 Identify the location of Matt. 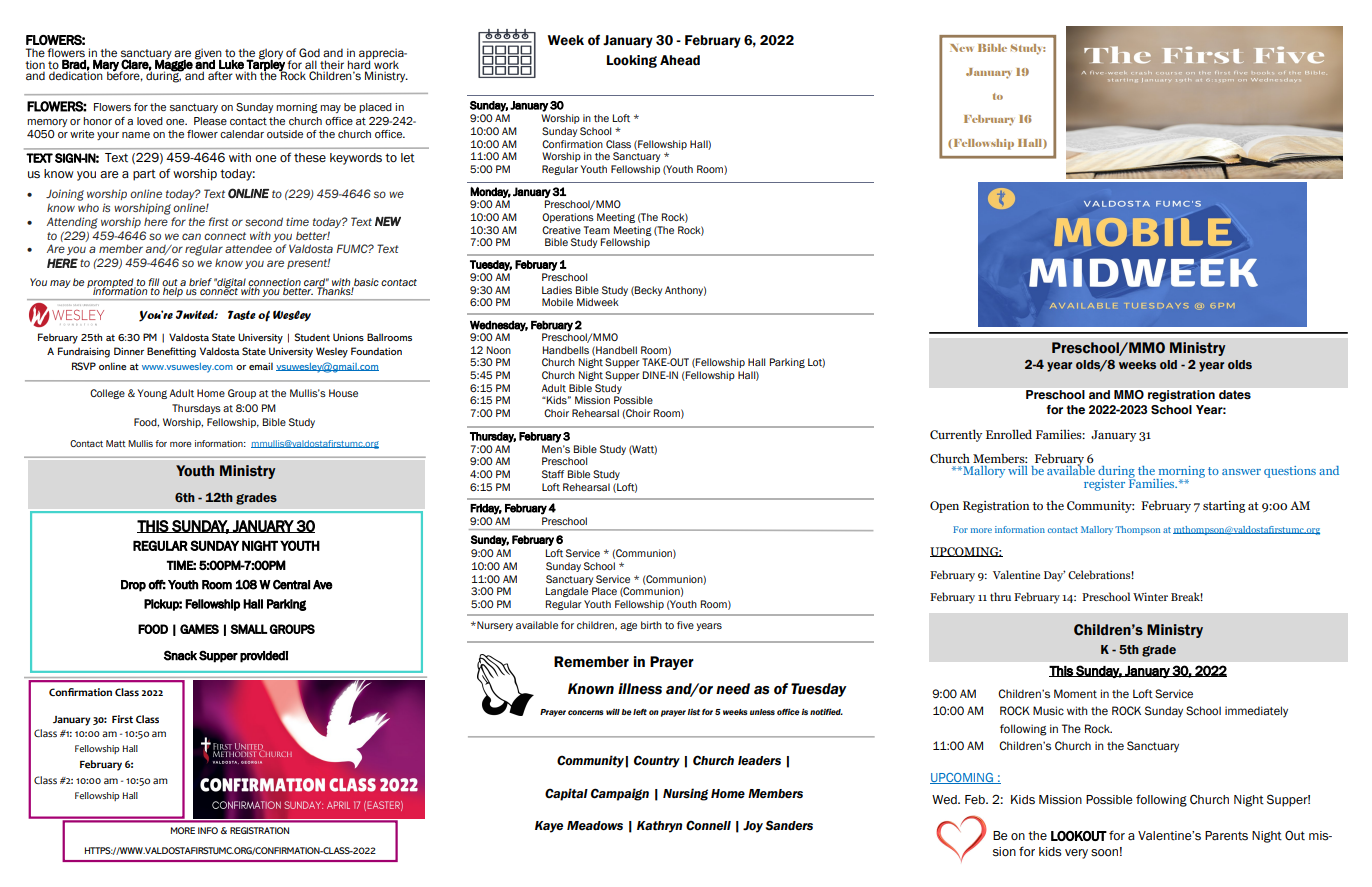
(116, 443).
